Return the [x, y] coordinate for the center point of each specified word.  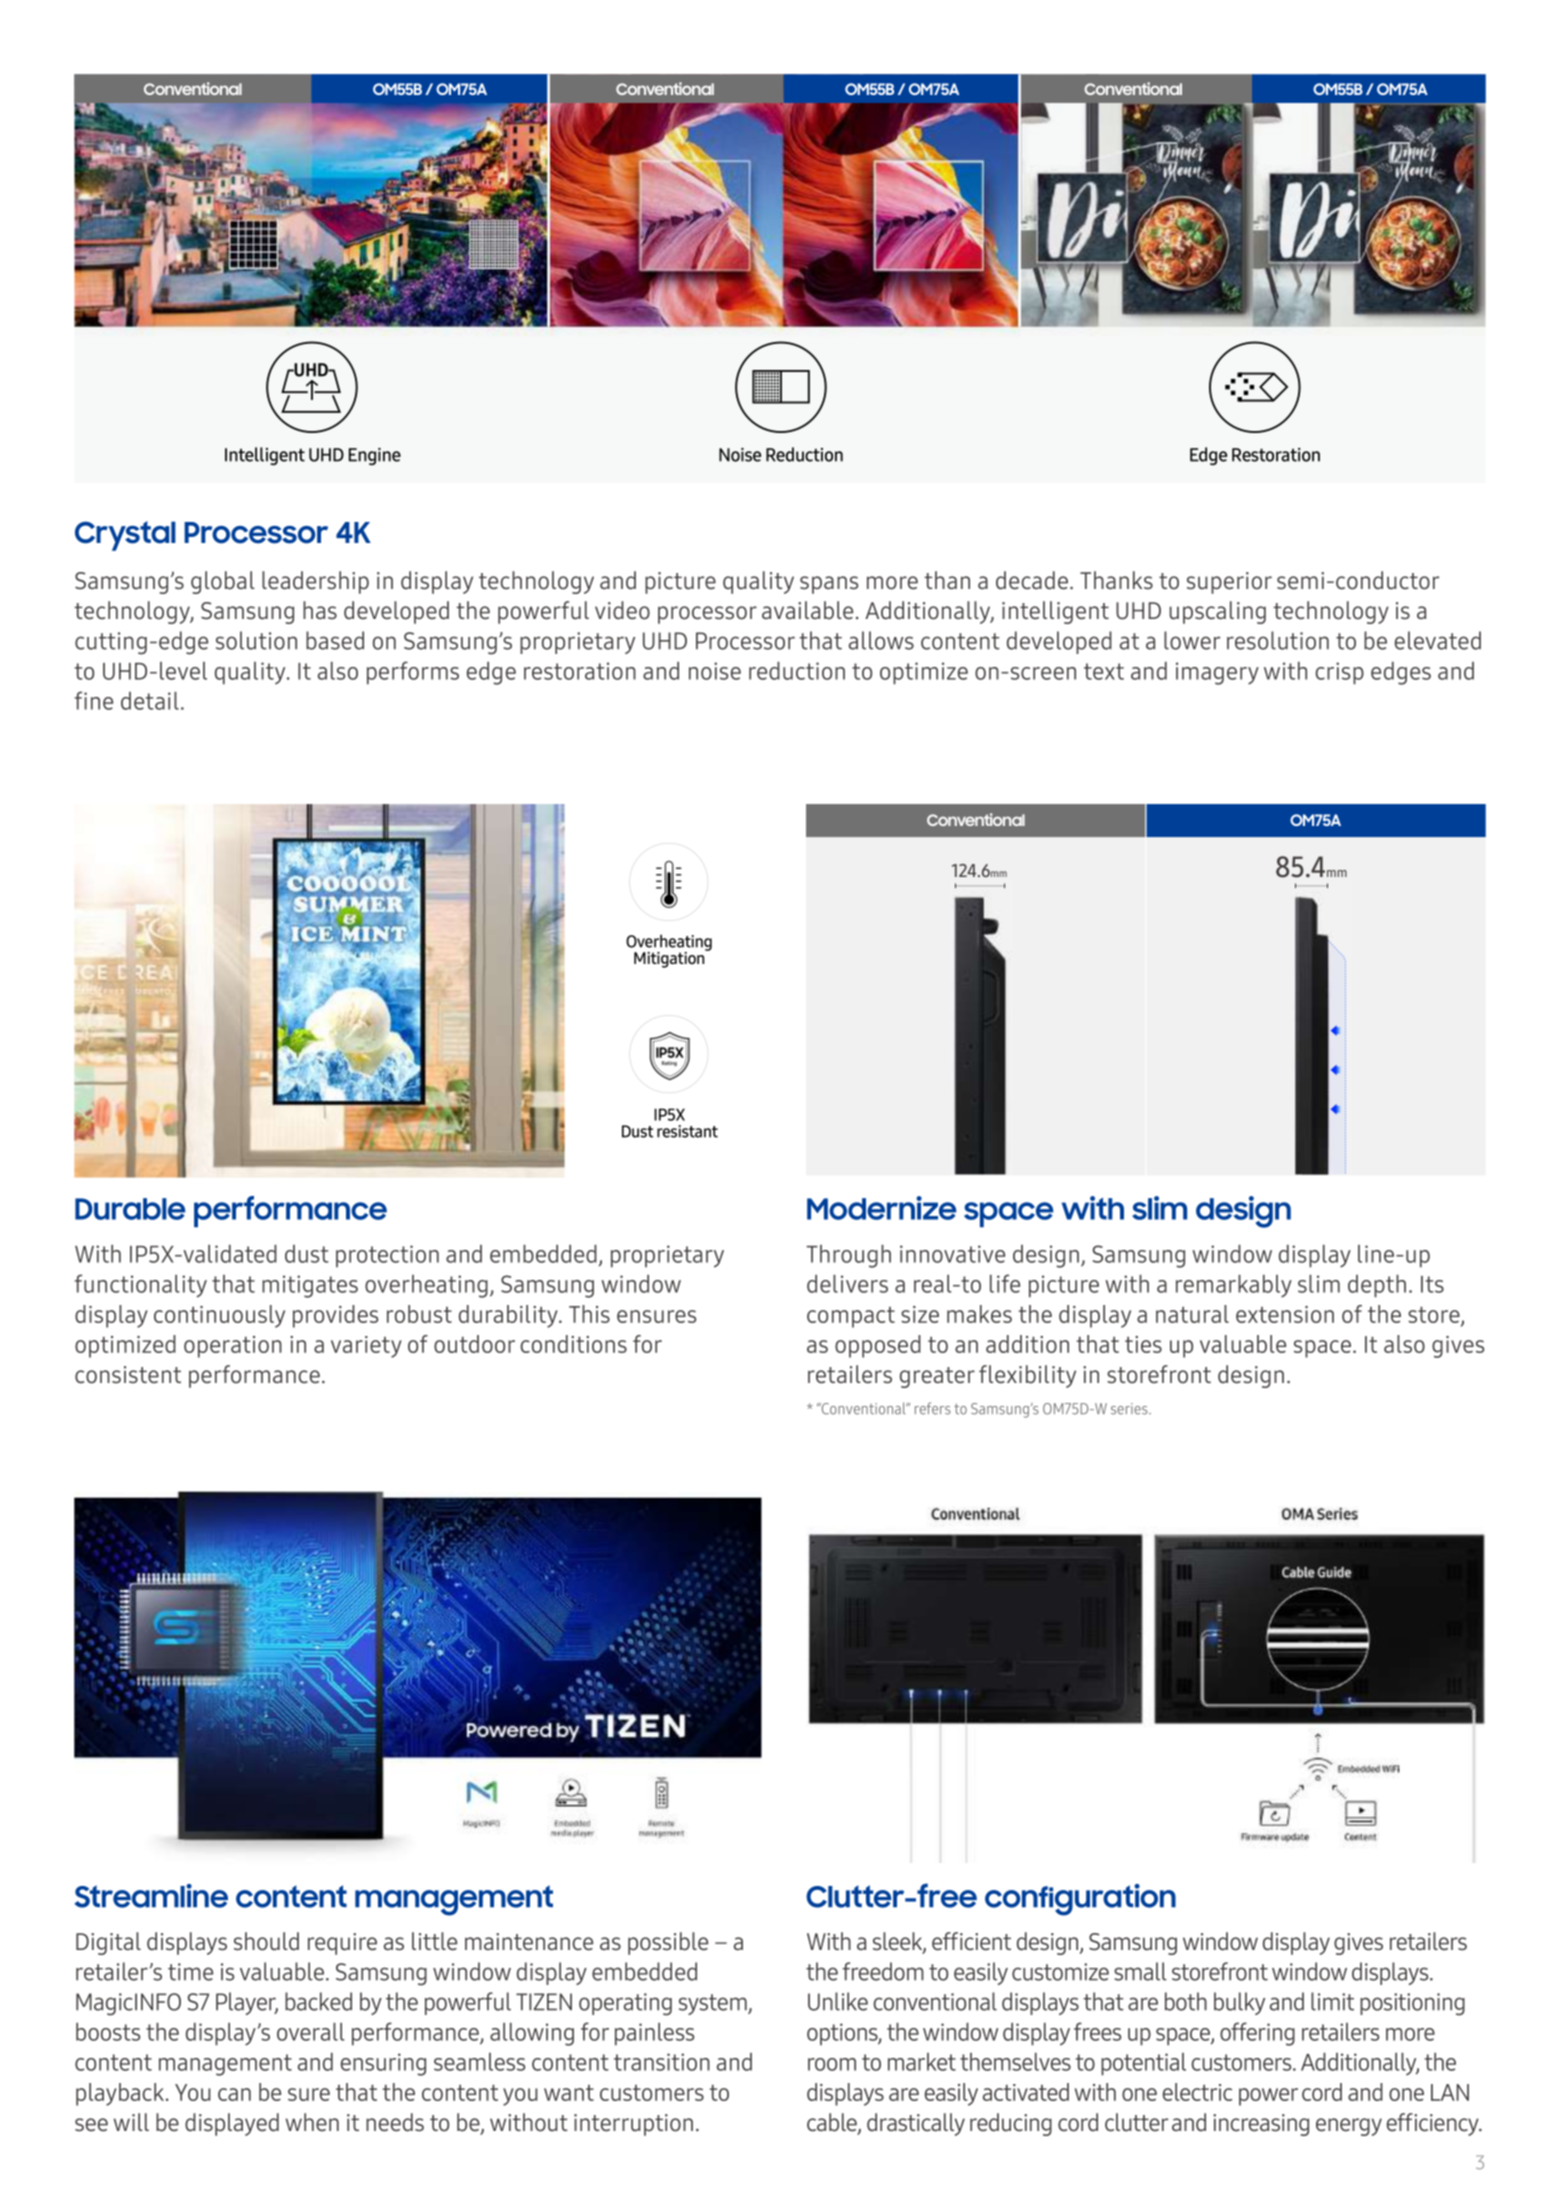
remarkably [1234, 1286]
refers [933, 1408]
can [234, 2094]
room [832, 2064]
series [1130, 1409]
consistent [128, 1375]
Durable [130, 1209]
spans [829, 585]
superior [1229, 583]
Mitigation [670, 958]
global [223, 582]
